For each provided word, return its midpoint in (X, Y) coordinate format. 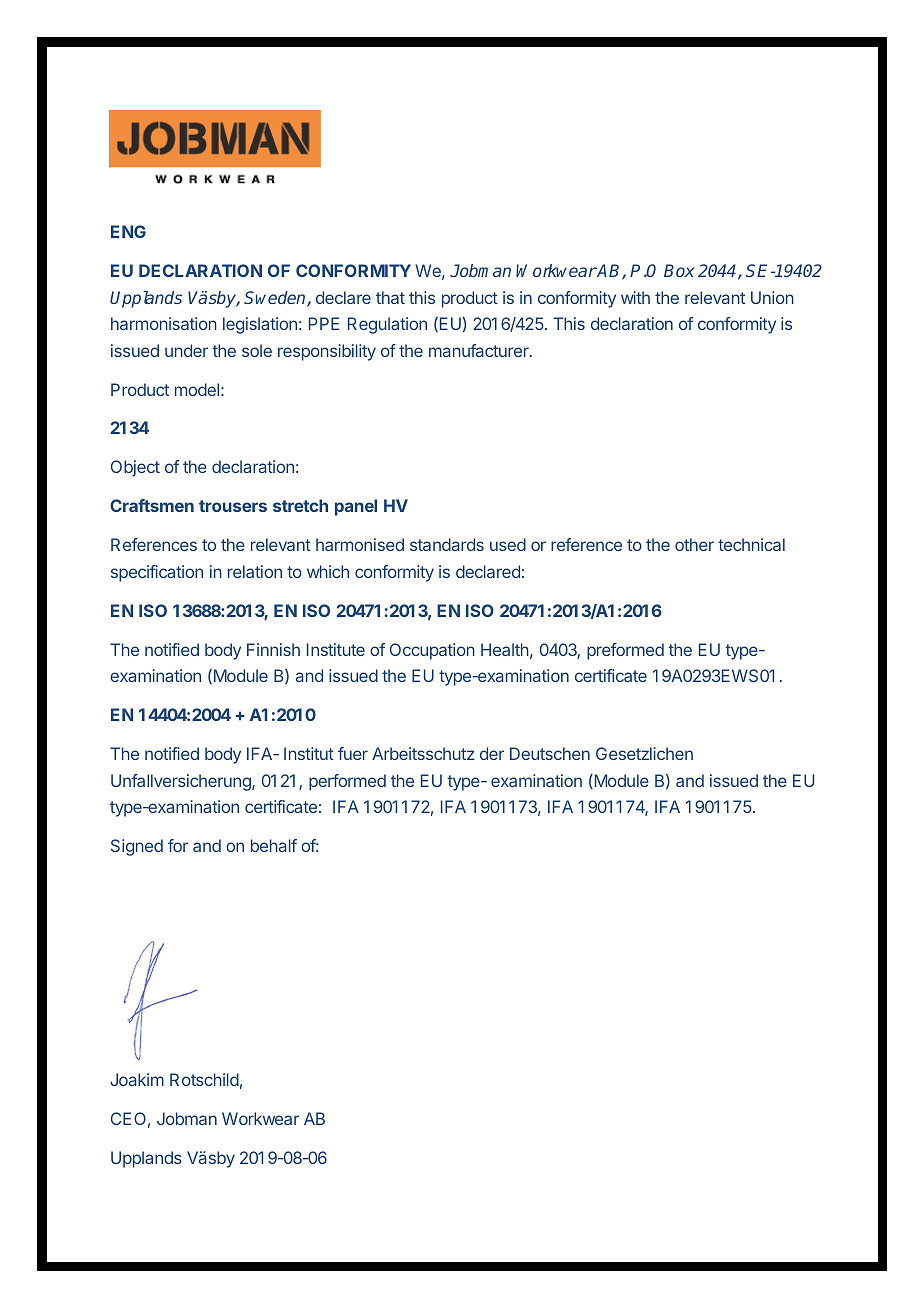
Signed (137, 847)
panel (356, 507)
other (694, 544)
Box (679, 270)
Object (135, 468)
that (390, 297)
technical (751, 544)
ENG (128, 231)
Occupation (432, 651)
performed (347, 782)
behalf (274, 845)
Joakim (137, 1079)
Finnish (273, 649)
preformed (625, 651)
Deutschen (550, 753)
